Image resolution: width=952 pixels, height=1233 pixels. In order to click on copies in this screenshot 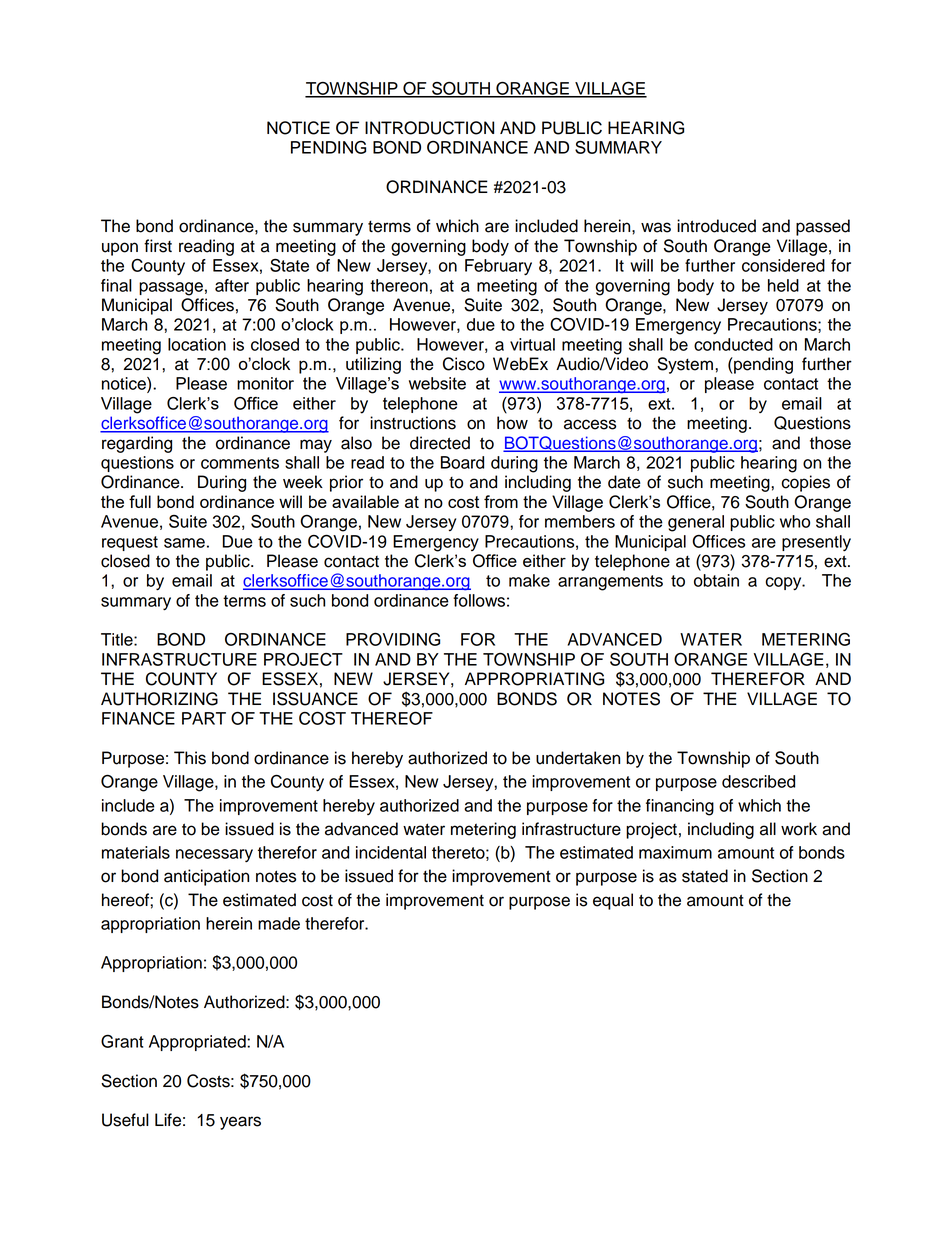, I will do `click(805, 483)`.
